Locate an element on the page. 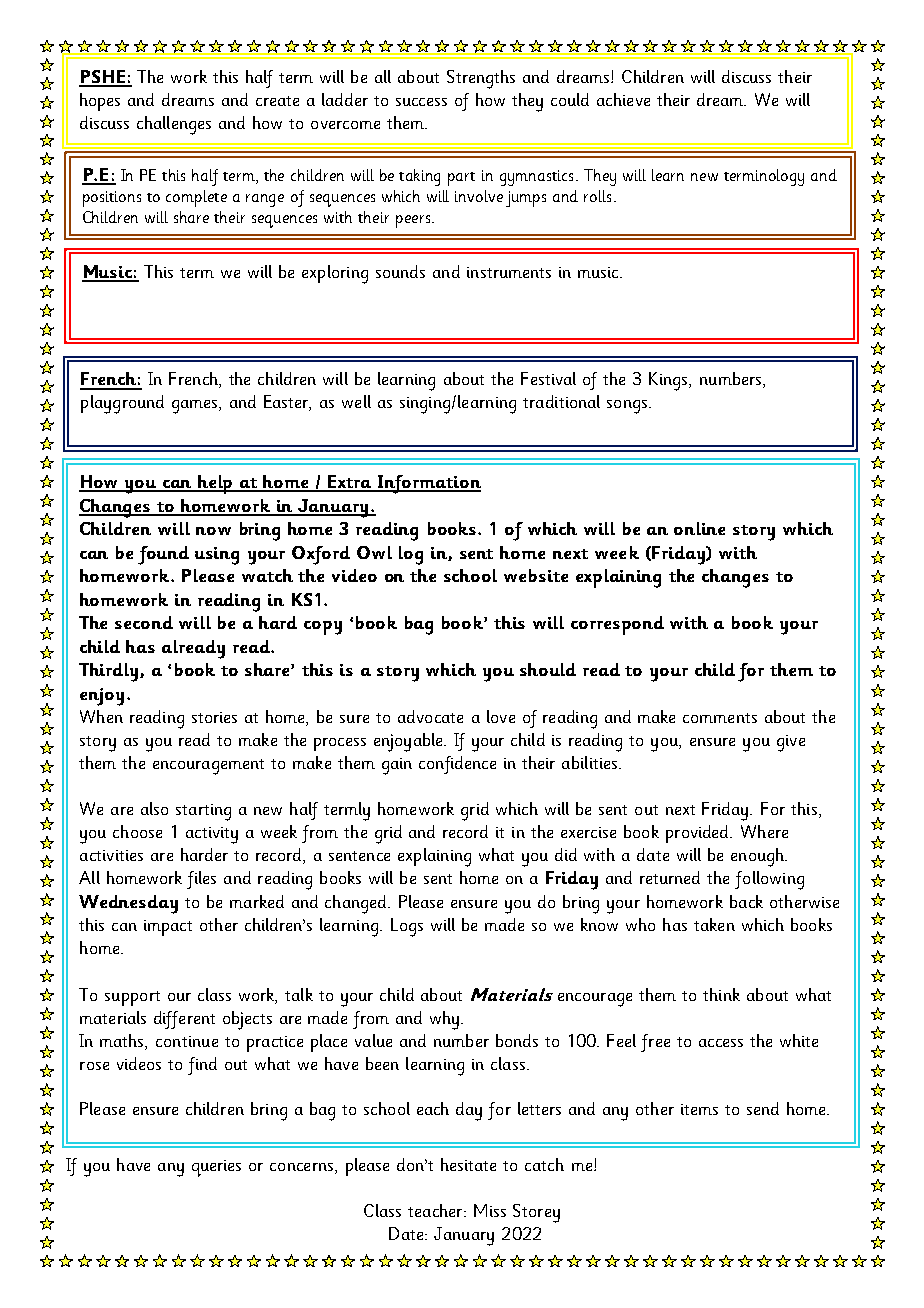 The width and height of the document is (924, 1308). hesitate is located at coordinates (468, 1164).
